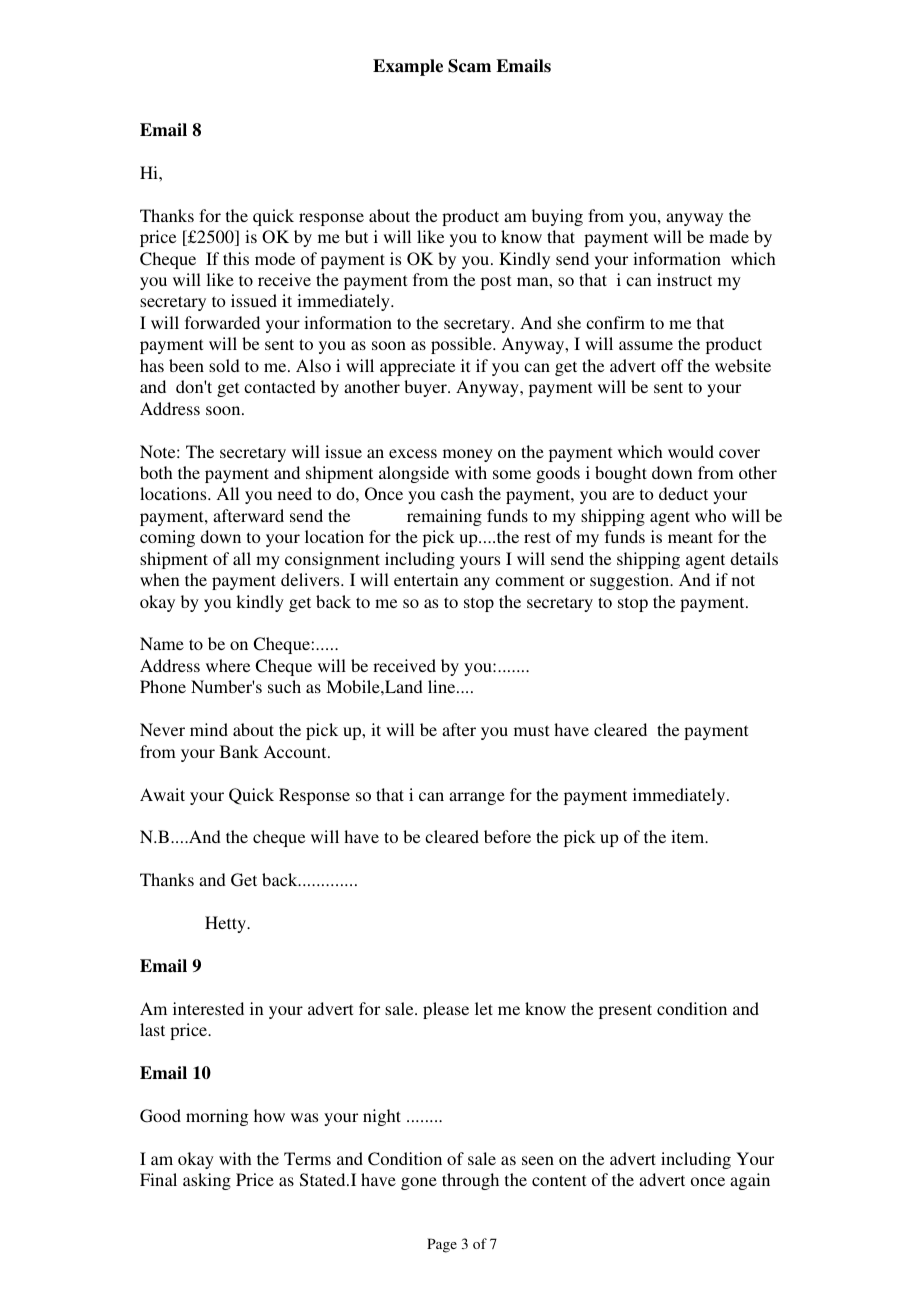 This document has width=924, height=1308. I want to click on Scam, so click(469, 66).
